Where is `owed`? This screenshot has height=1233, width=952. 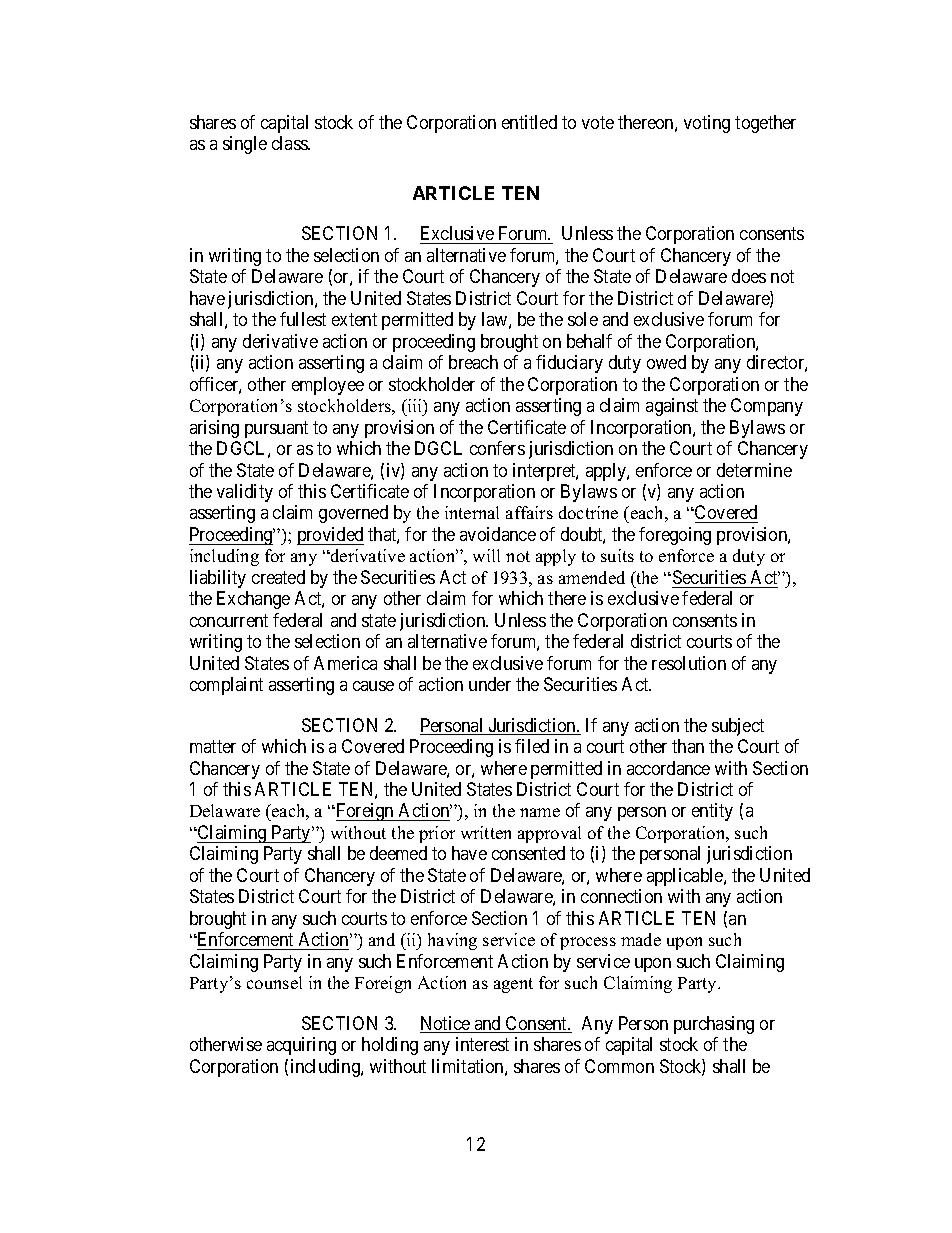
owed is located at coordinates (666, 362).
